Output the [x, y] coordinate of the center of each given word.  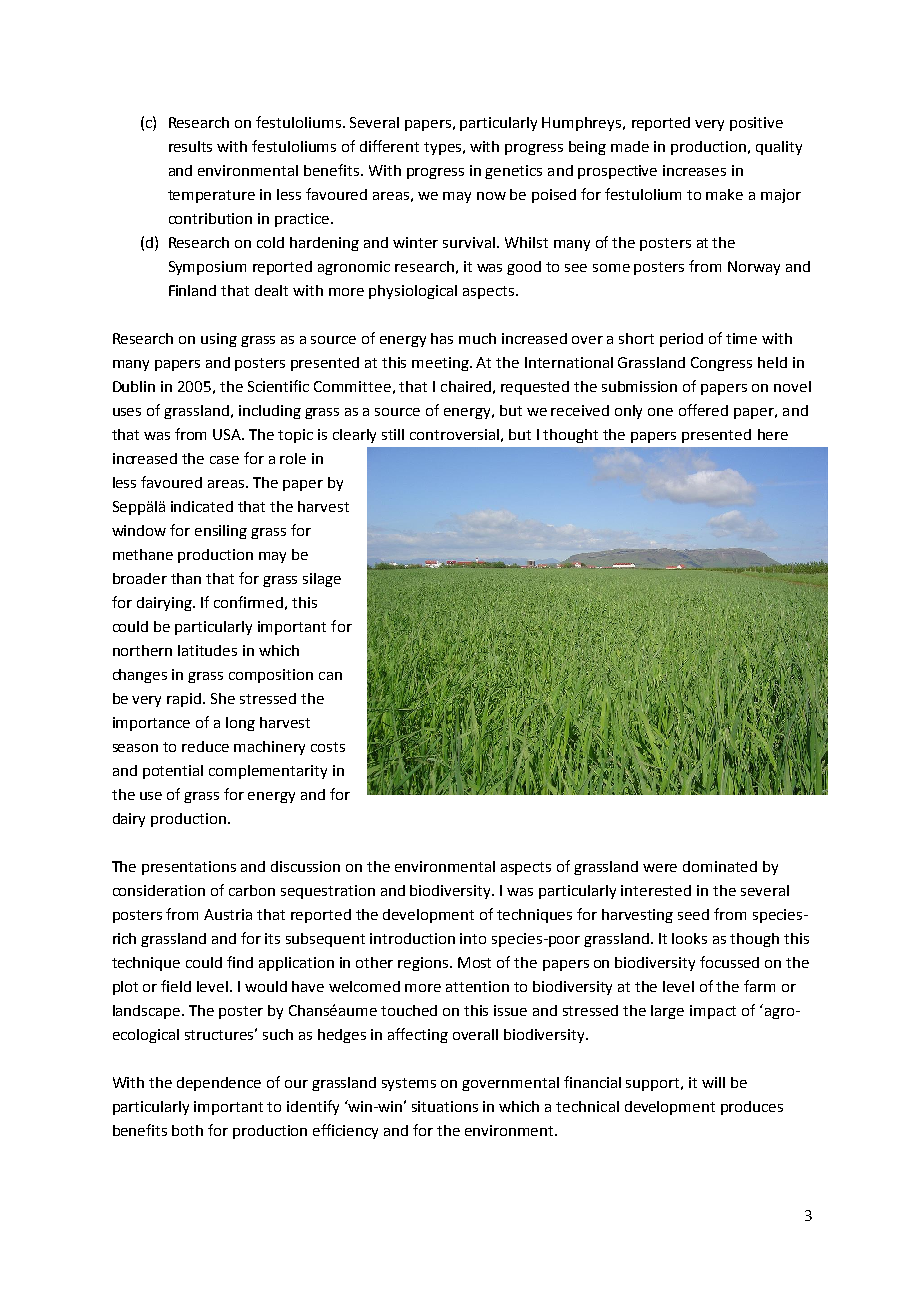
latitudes [207, 650]
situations [445, 1106]
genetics [513, 172]
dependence [219, 1084]
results [190, 146]
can [330, 676]
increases [694, 170]
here [773, 434]
